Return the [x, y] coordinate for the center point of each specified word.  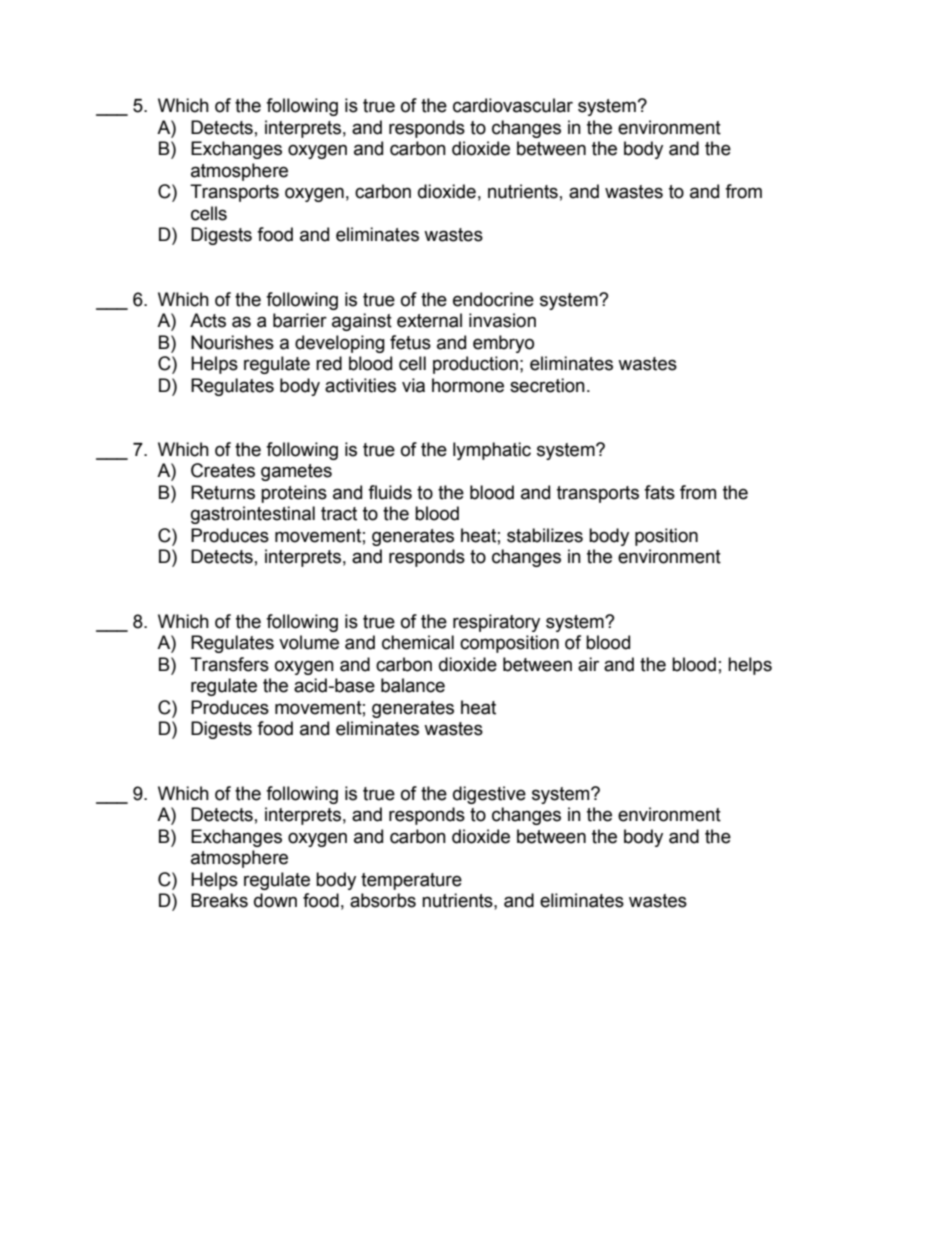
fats [659, 492]
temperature [411, 881]
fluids [390, 492]
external [429, 320]
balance [413, 685]
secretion [547, 385]
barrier [300, 320]
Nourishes [232, 342]
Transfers [229, 664]
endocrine [493, 299]
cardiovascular [513, 105]
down [275, 900]
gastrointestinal [253, 515]
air [588, 664]
